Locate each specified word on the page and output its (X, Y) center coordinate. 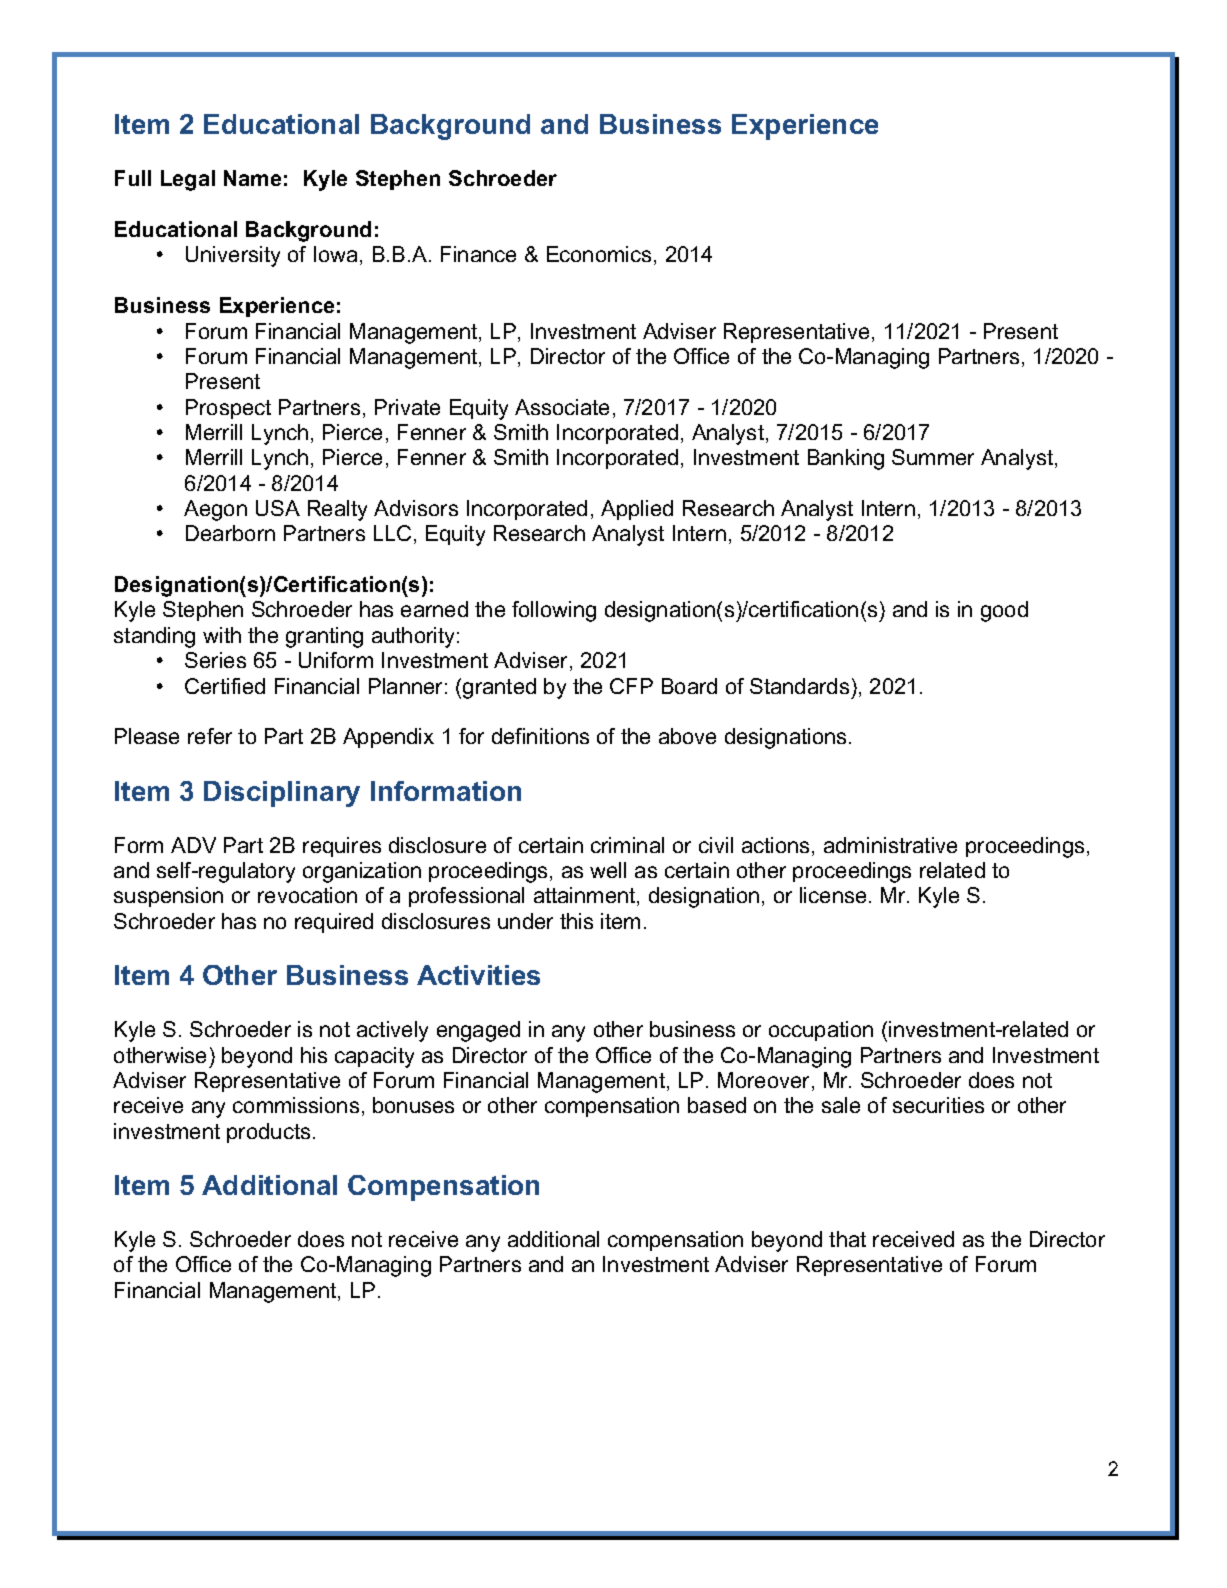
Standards (799, 686)
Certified (225, 686)
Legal (188, 180)
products (268, 1133)
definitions (540, 736)
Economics (599, 254)
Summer (933, 457)
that (847, 1239)
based (717, 1105)
